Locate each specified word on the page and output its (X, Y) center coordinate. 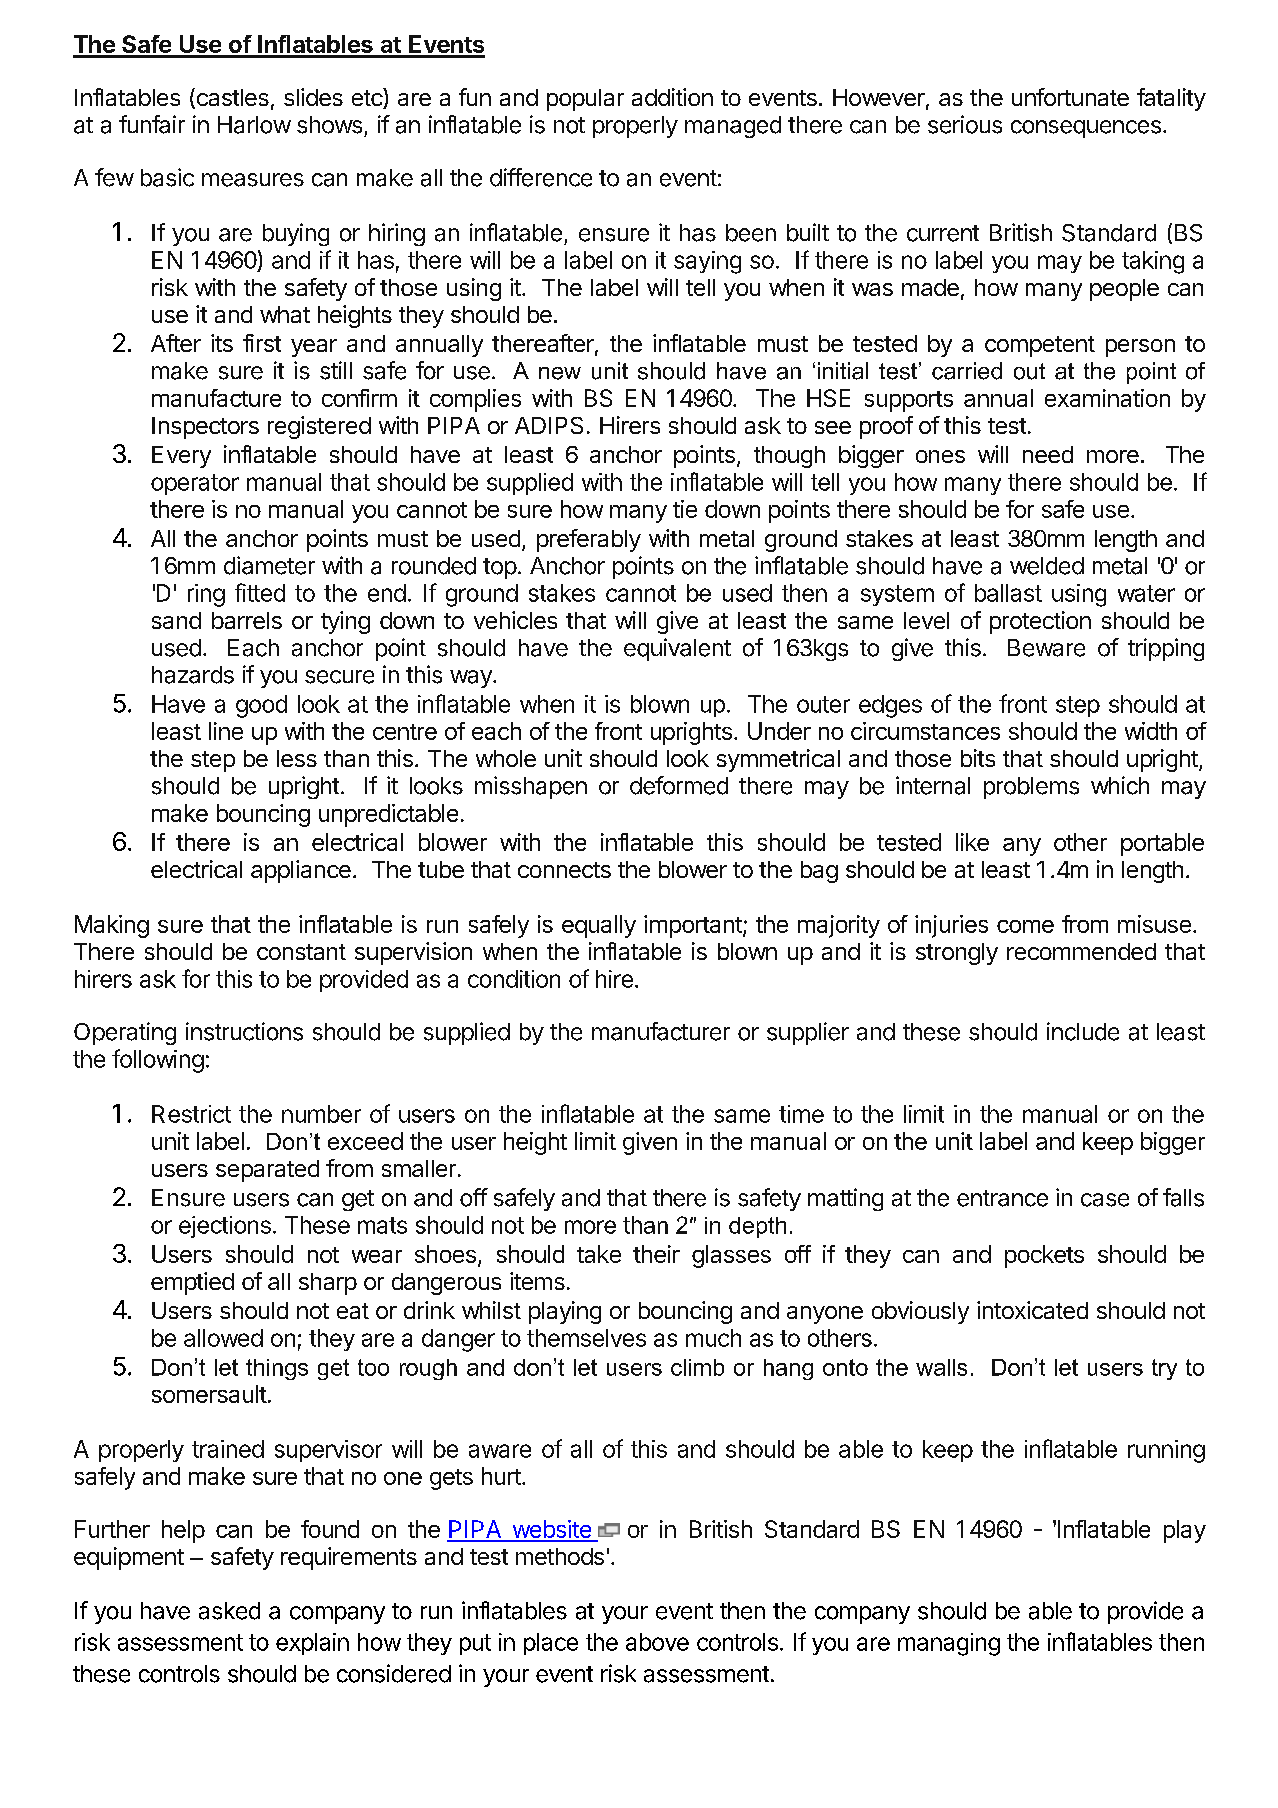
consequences (1086, 129)
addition (672, 97)
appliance (301, 871)
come (1025, 926)
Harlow (254, 125)
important (693, 926)
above (657, 1642)
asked (229, 1611)
